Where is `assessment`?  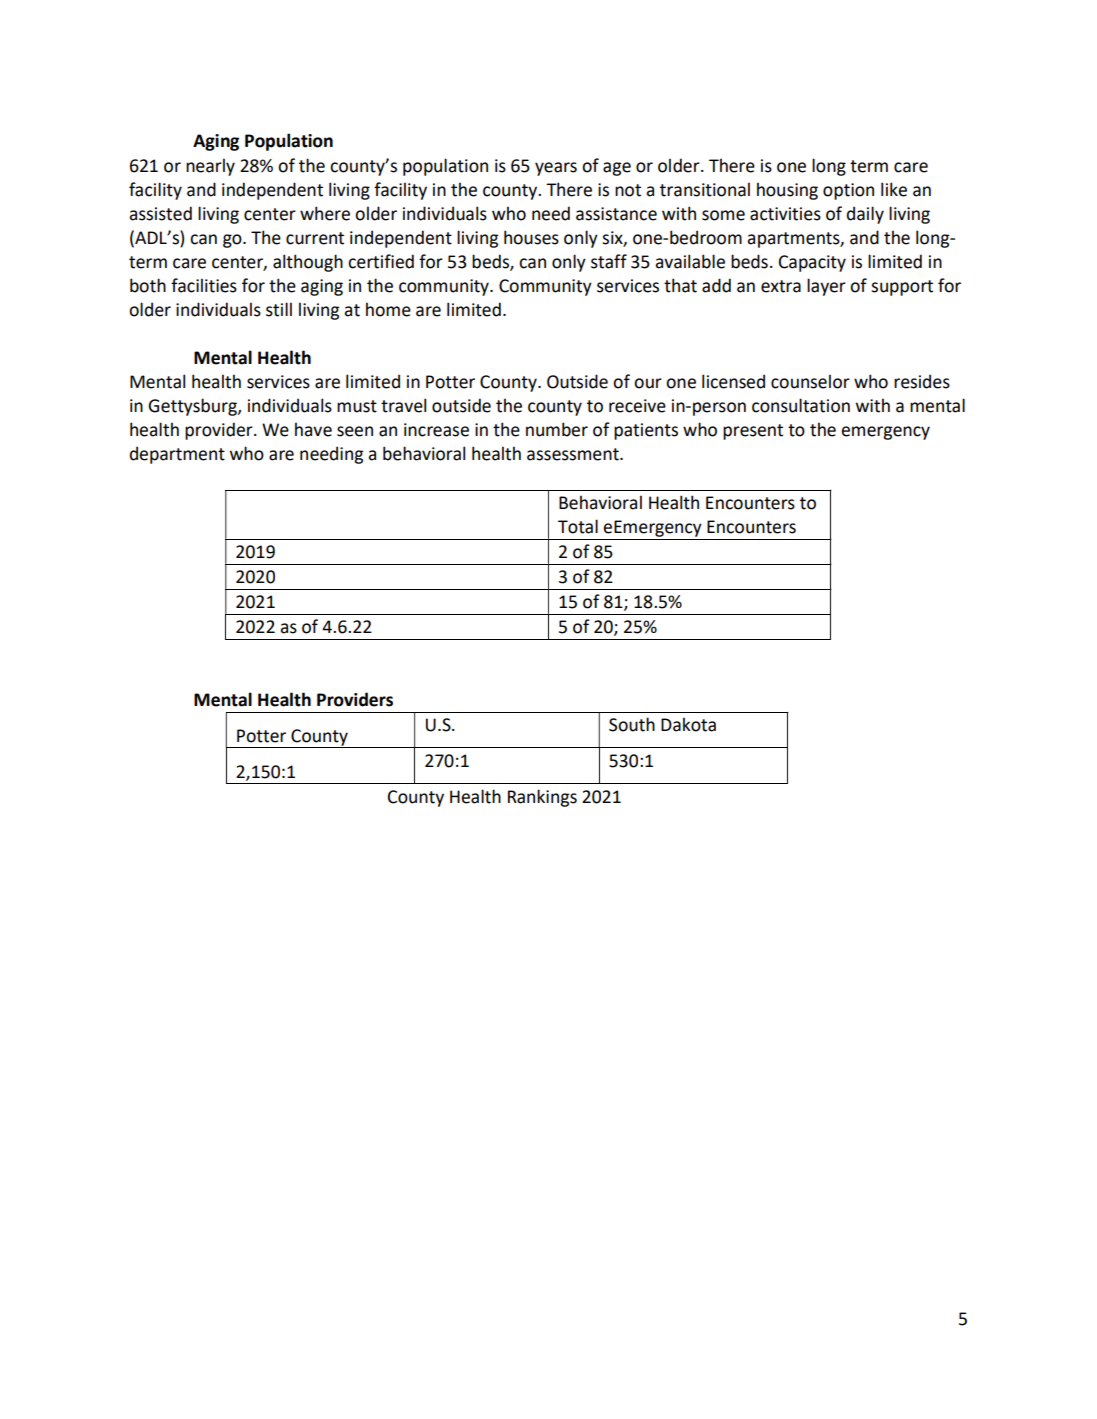
assessment is located at coordinates (574, 454).
